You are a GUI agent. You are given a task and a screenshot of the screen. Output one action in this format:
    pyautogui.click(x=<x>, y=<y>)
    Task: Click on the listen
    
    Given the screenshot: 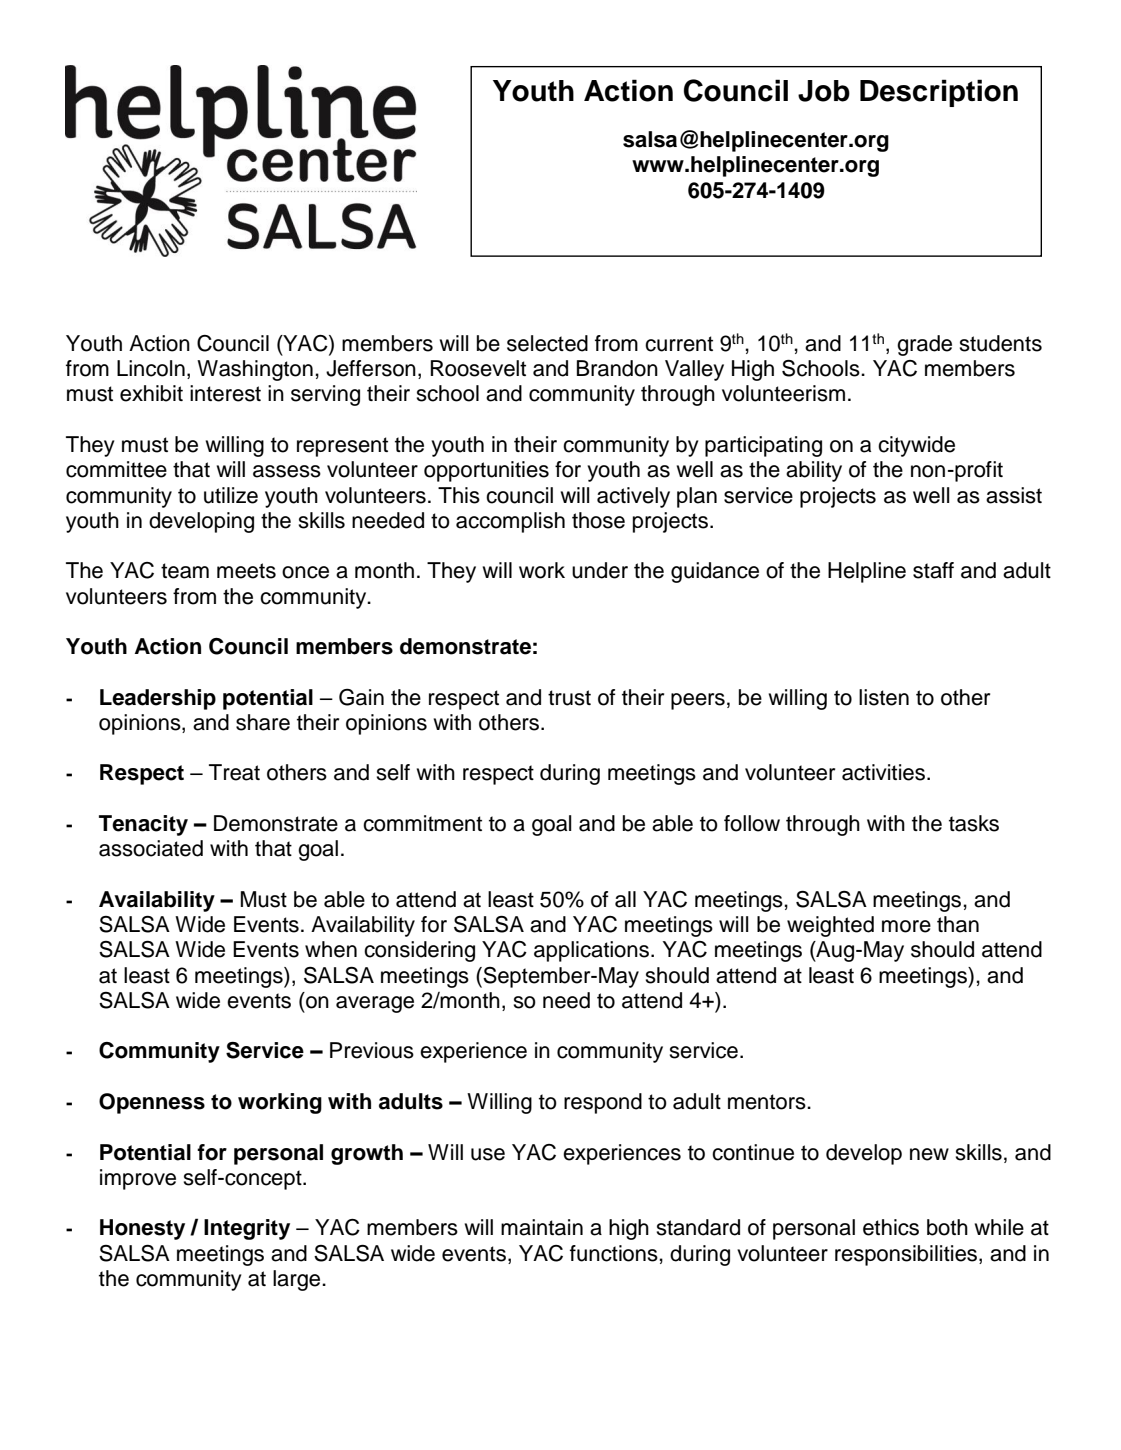 What is the action you would take?
    pyautogui.click(x=884, y=697)
